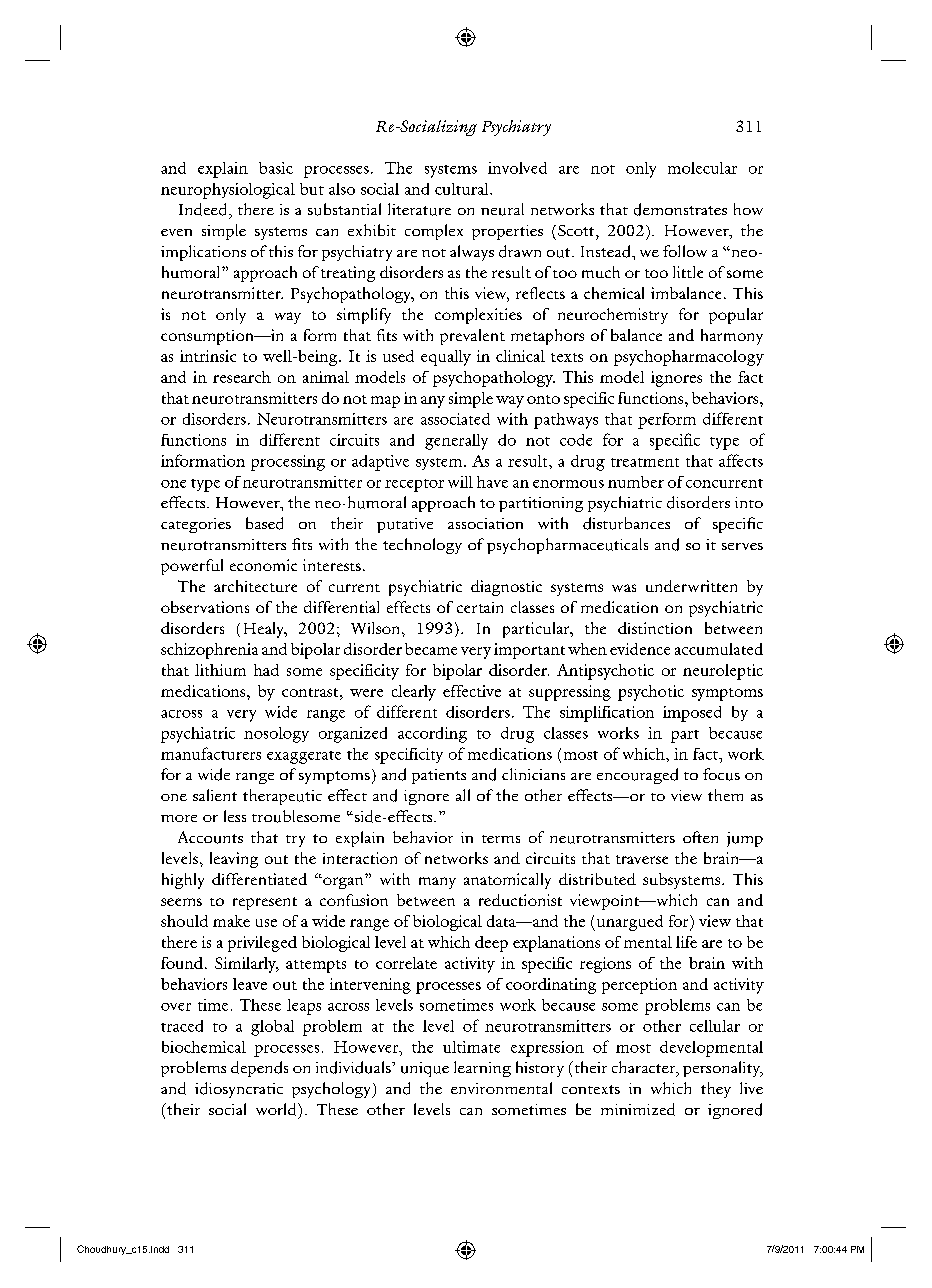  Describe the element at coordinates (463, 189) in the image. I see `cultural` at that location.
